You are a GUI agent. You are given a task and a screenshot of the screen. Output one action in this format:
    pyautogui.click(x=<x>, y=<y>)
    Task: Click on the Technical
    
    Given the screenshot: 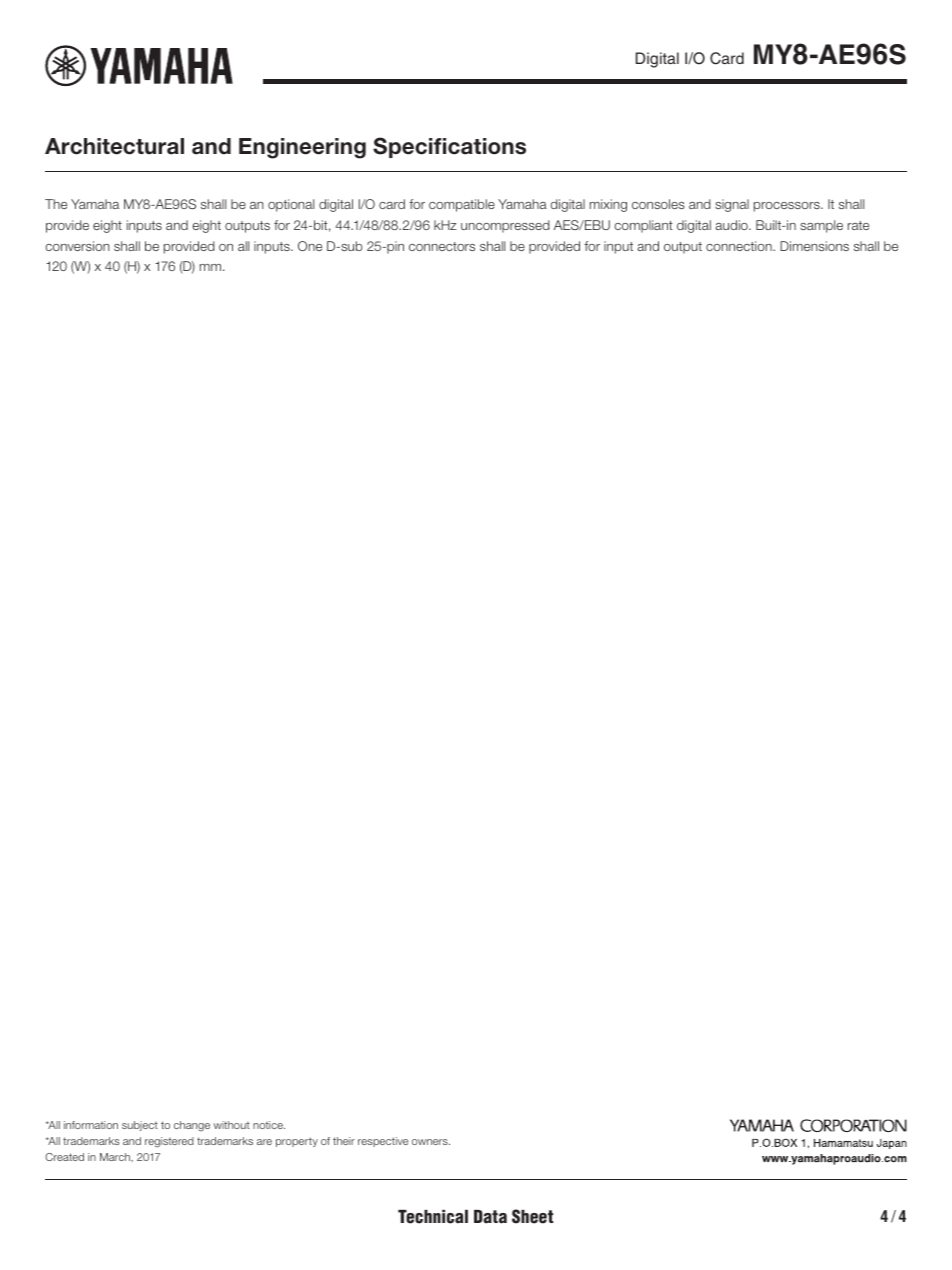 What is the action you would take?
    pyautogui.click(x=433, y=1217)
